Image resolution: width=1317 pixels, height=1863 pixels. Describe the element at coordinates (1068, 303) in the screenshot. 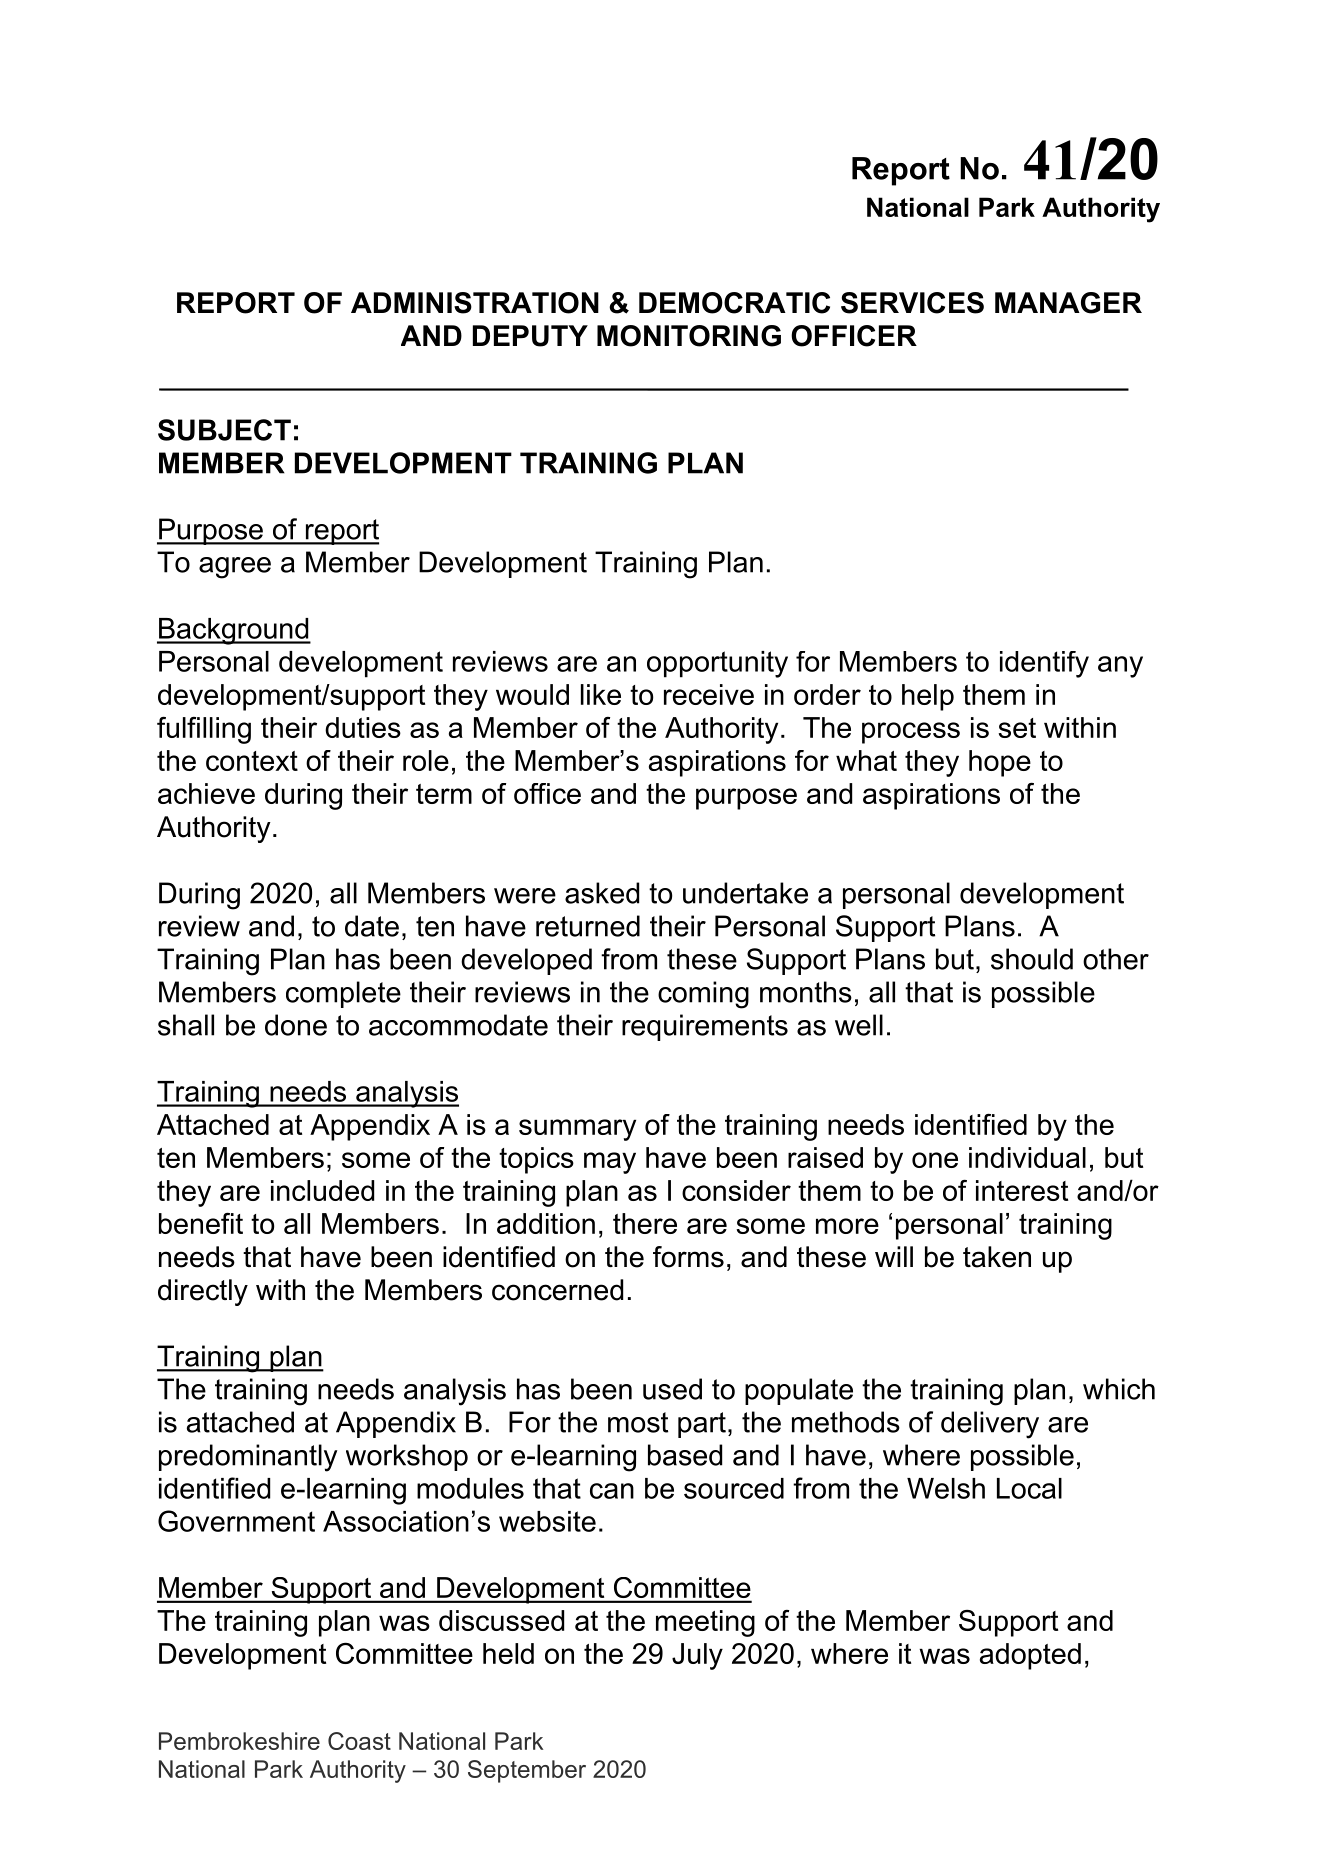

I see `MANAGER` at that location.
